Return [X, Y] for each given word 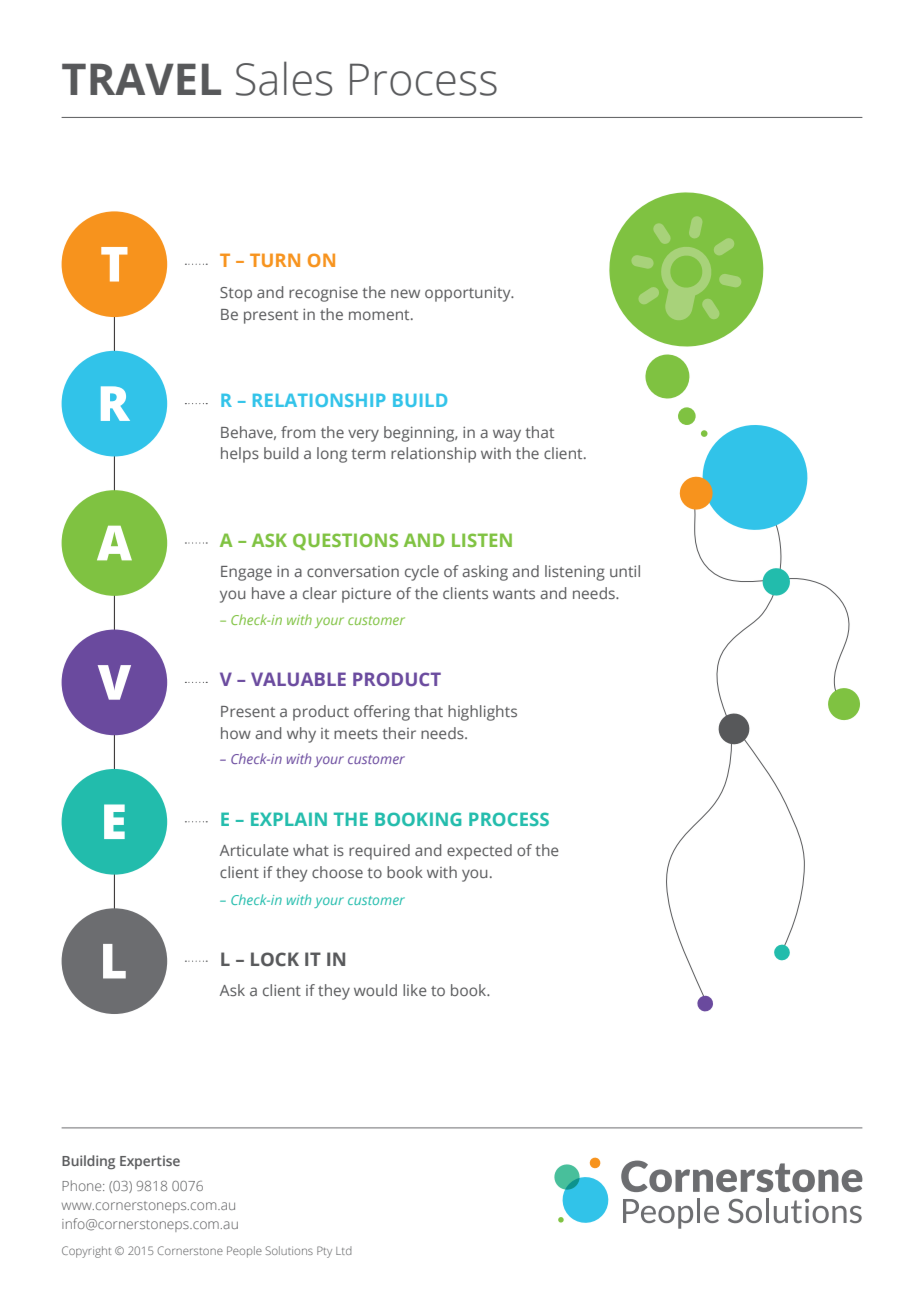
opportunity [469, 294]
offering [382, 713]
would [375, 990]
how [236, 733]
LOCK [275, 959]
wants [514, 594]
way [507, 435]
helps [240, 455]
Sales [284, 78]
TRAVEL [141, 79]
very [363, 435]
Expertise [150, 1162]
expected [479, 852]
